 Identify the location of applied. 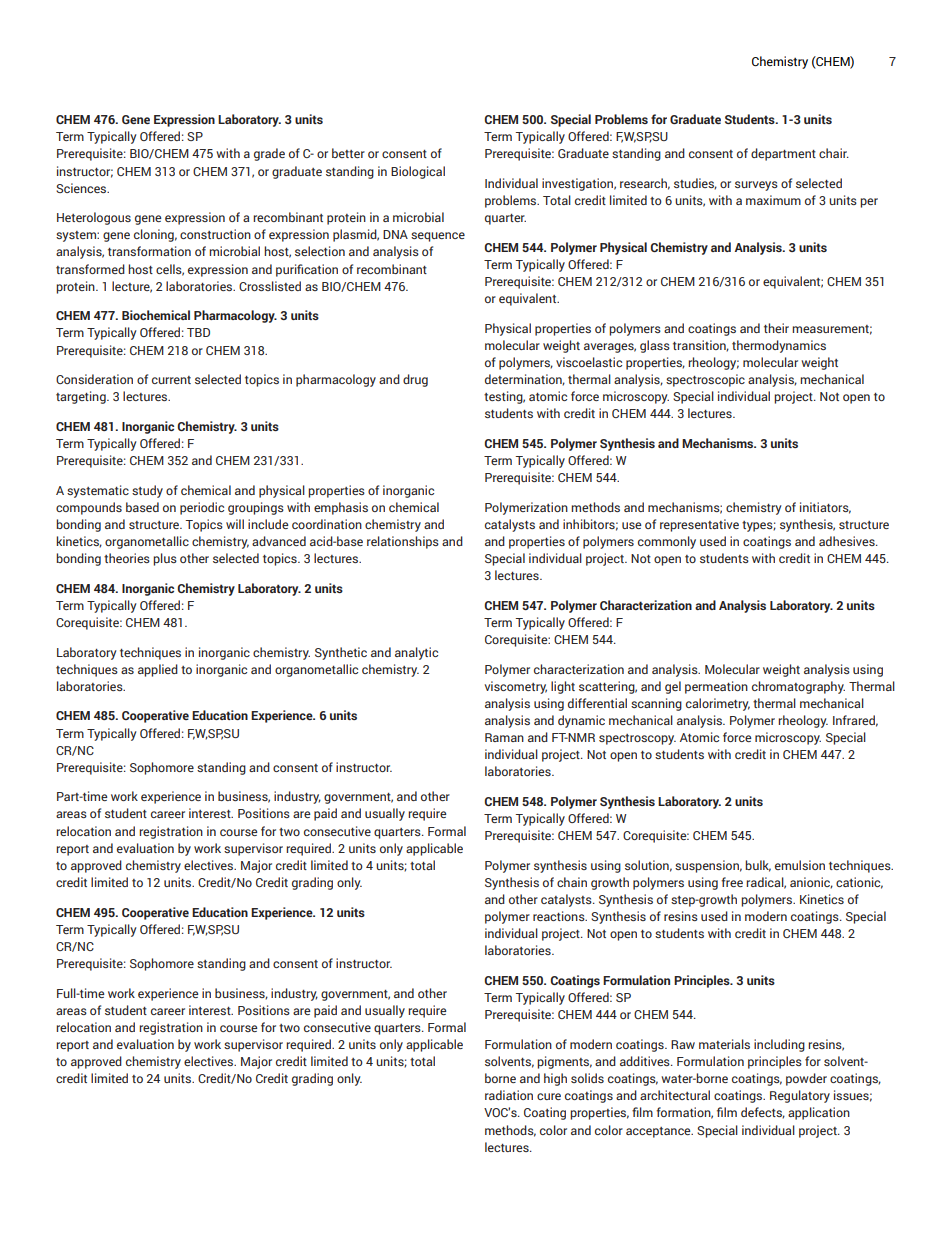
(158, 670).
